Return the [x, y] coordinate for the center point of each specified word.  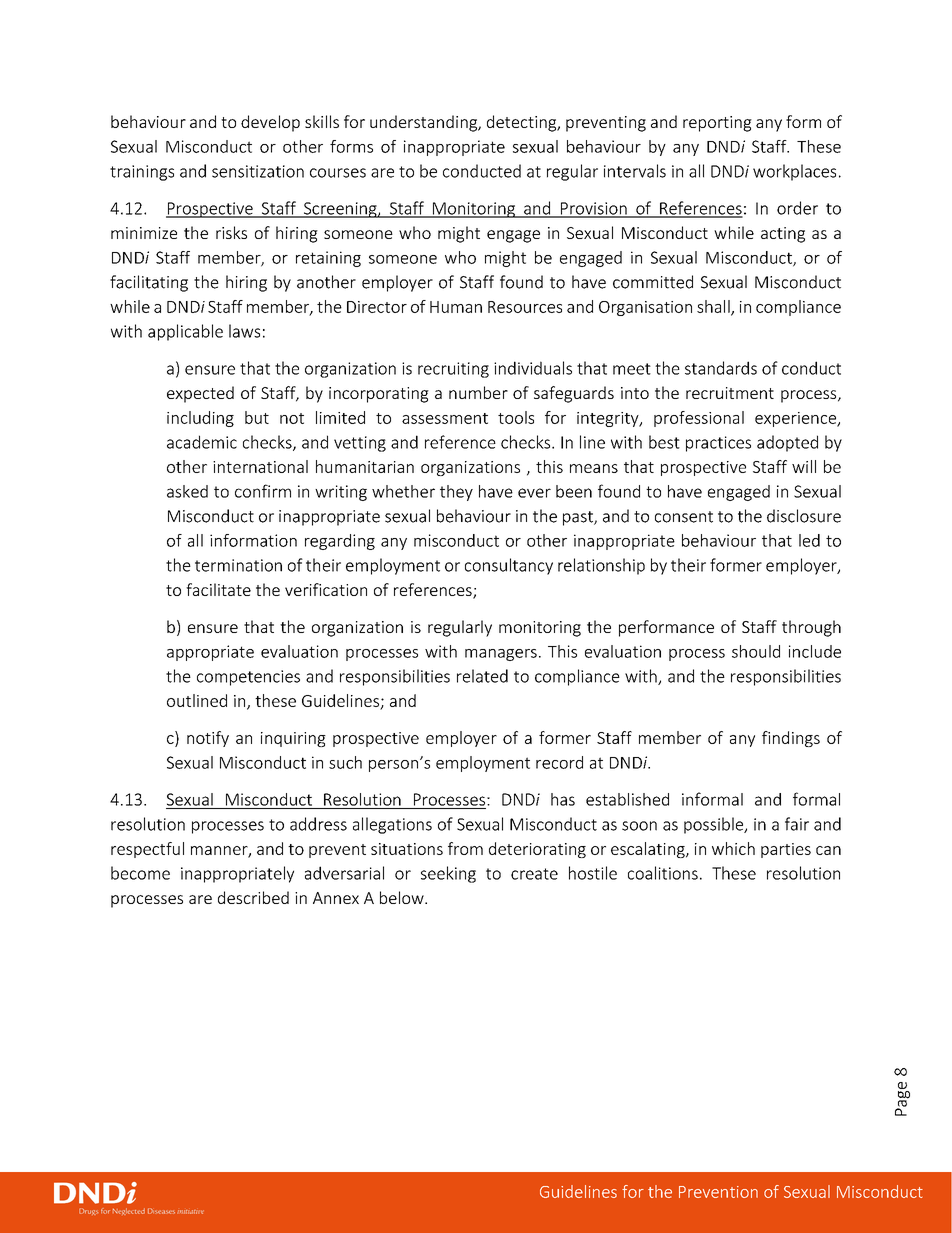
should [756, 651]
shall [714, 307]
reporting [717, 124]
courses [338, 173]
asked [187, 491]
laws [244, 331]
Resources [525, 307]
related [482, 676]
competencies [248, 678]
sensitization [258, 171]
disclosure [804, 516]
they [456, 493]
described [253, 897]
